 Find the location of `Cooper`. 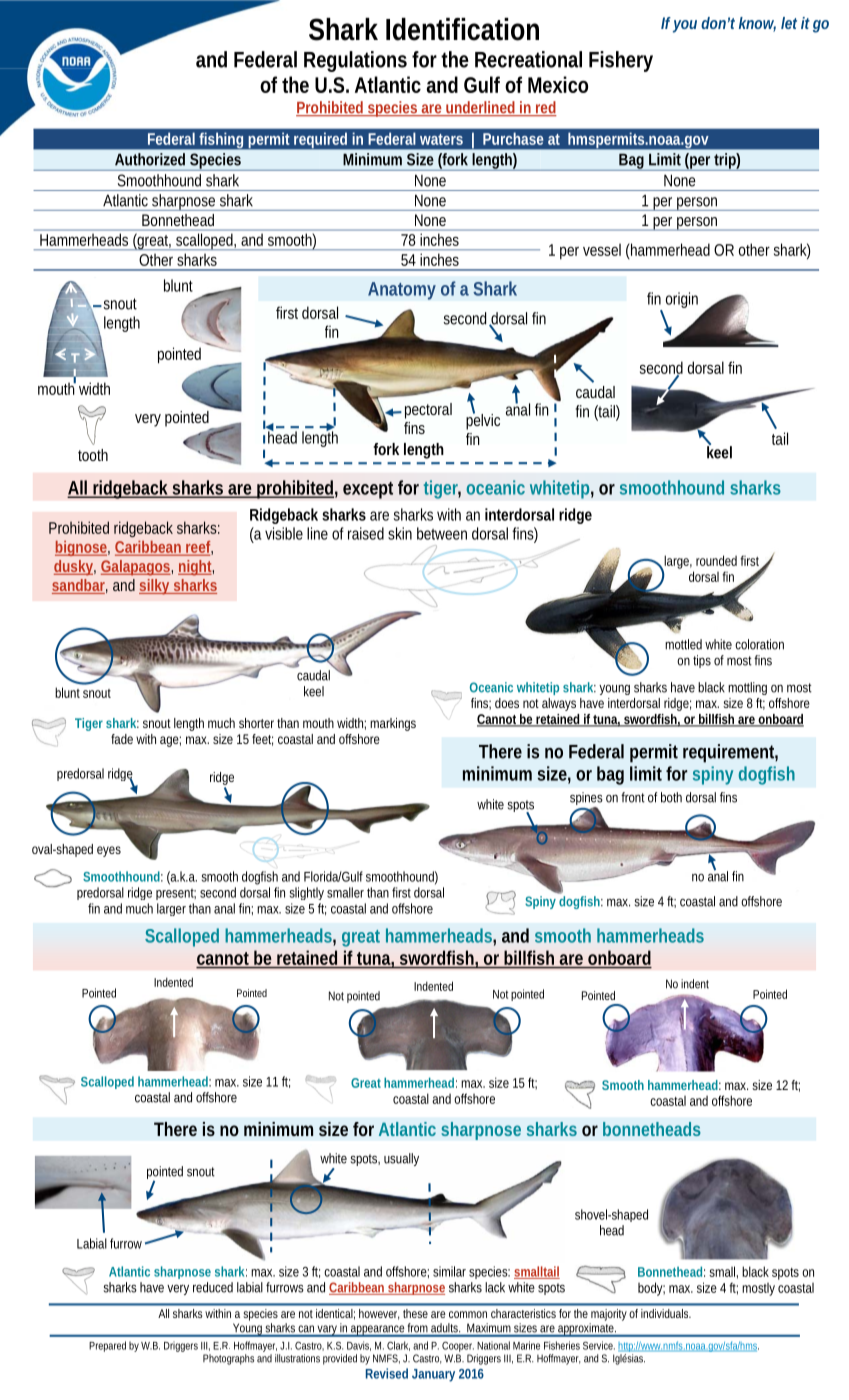

Cooper is located at coordinates (458, 1346).
